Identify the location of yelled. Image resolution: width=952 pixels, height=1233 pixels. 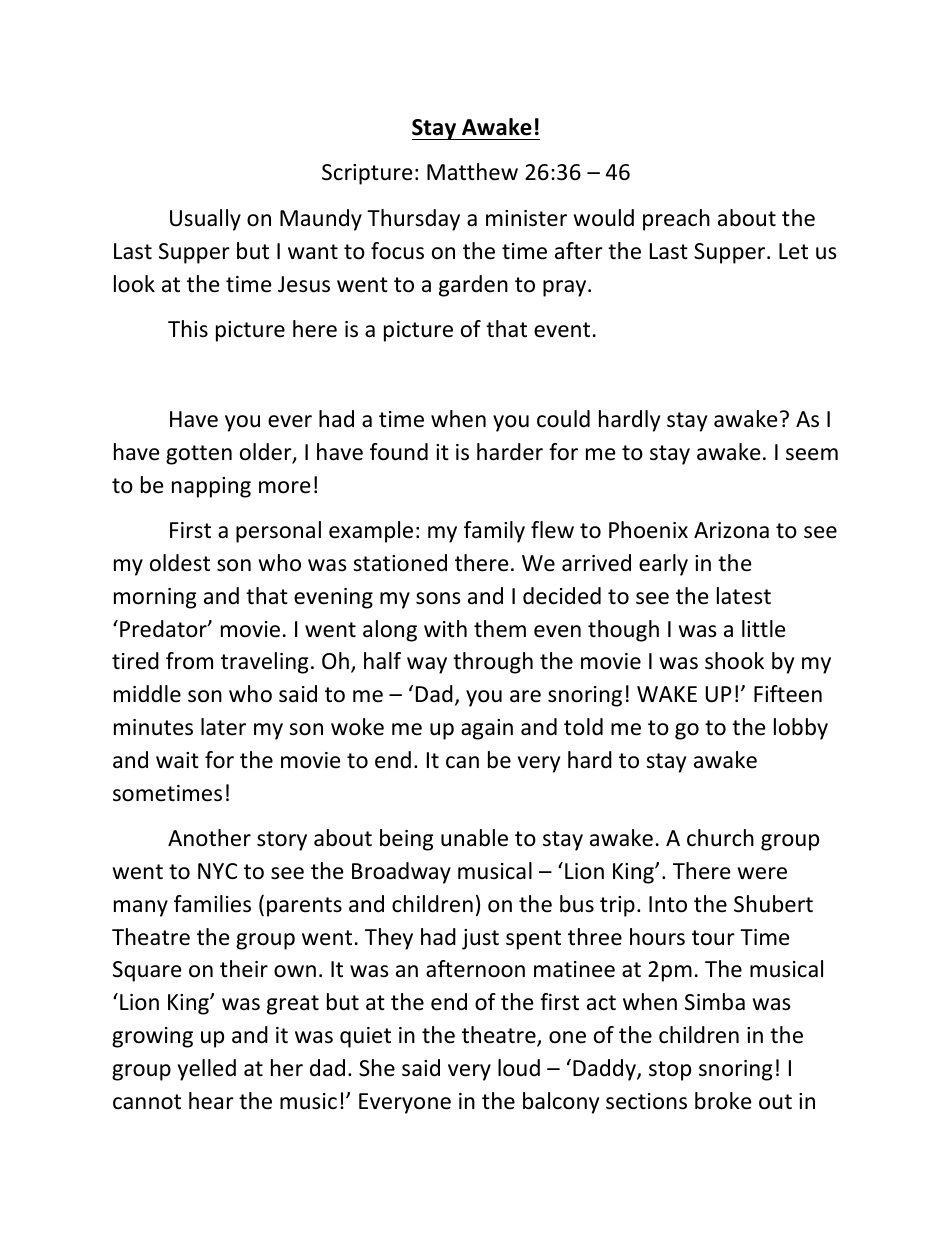
(207, 1070).
